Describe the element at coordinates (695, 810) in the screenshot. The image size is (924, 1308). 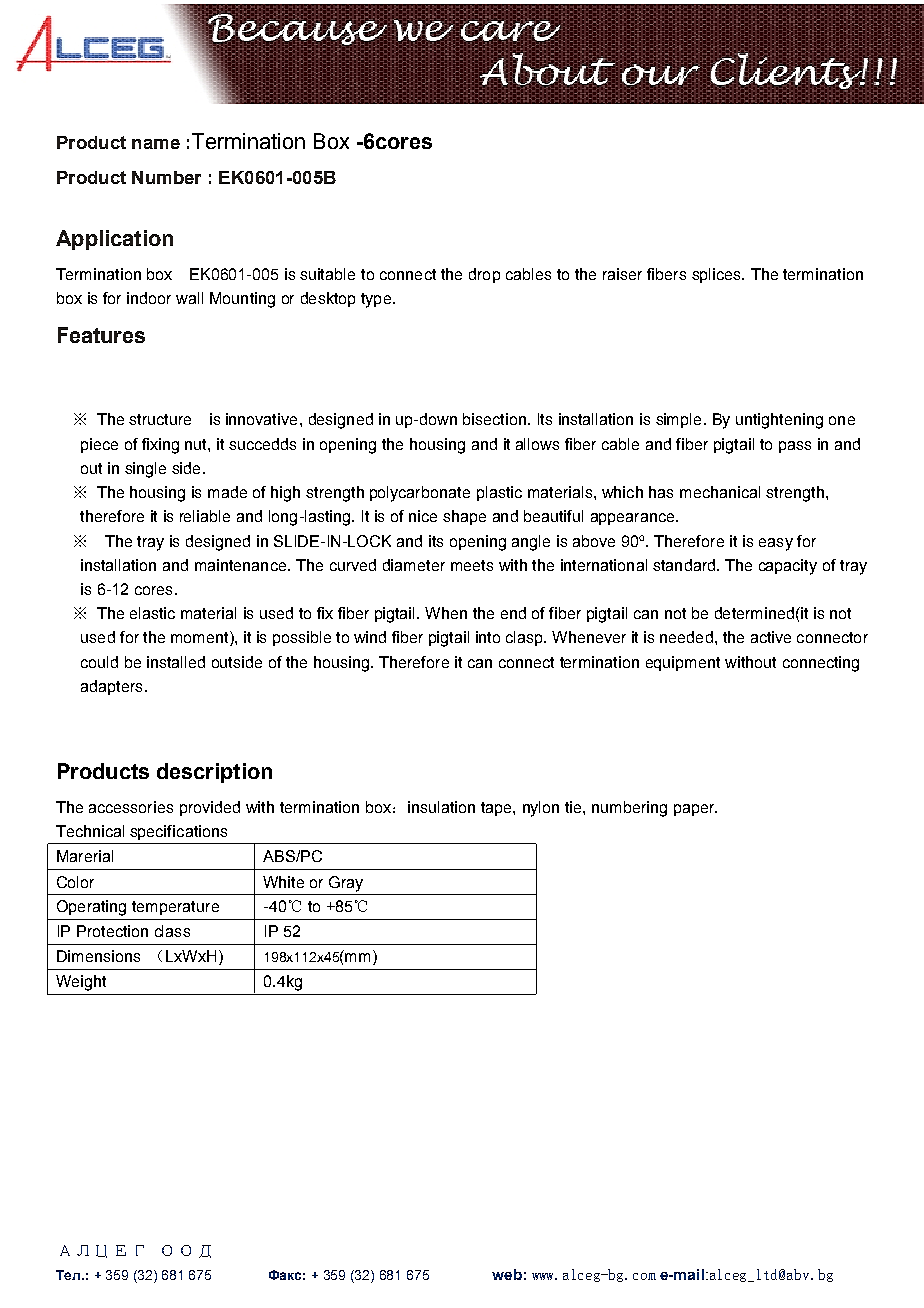
I see `paper` at that location.
